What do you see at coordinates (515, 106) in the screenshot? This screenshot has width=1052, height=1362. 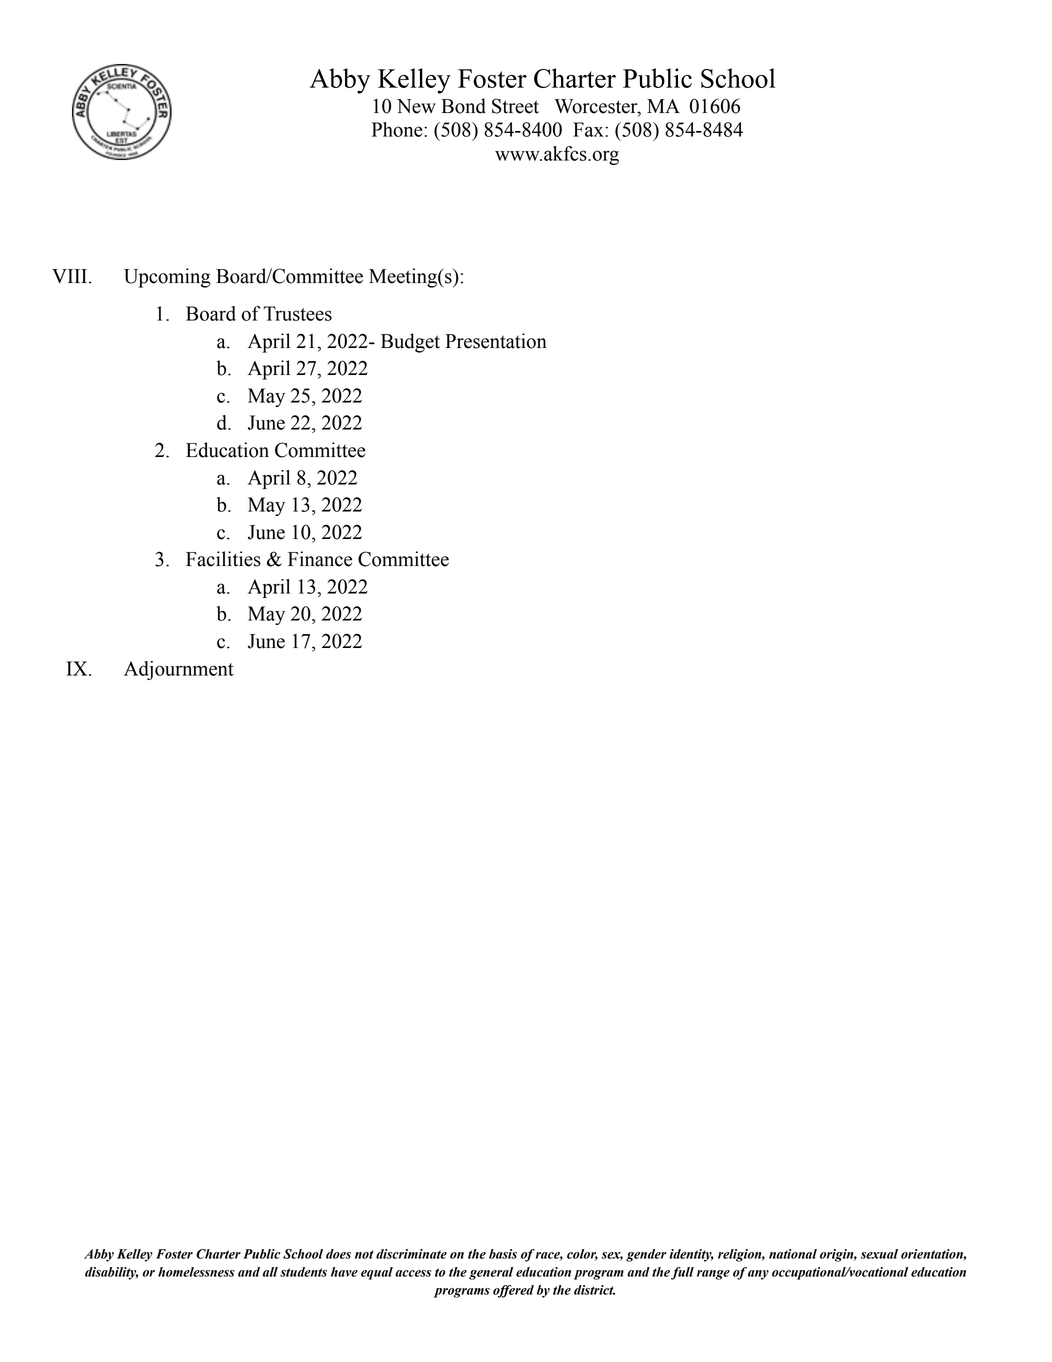 I see `Street` at bounding box center [515, 106].
